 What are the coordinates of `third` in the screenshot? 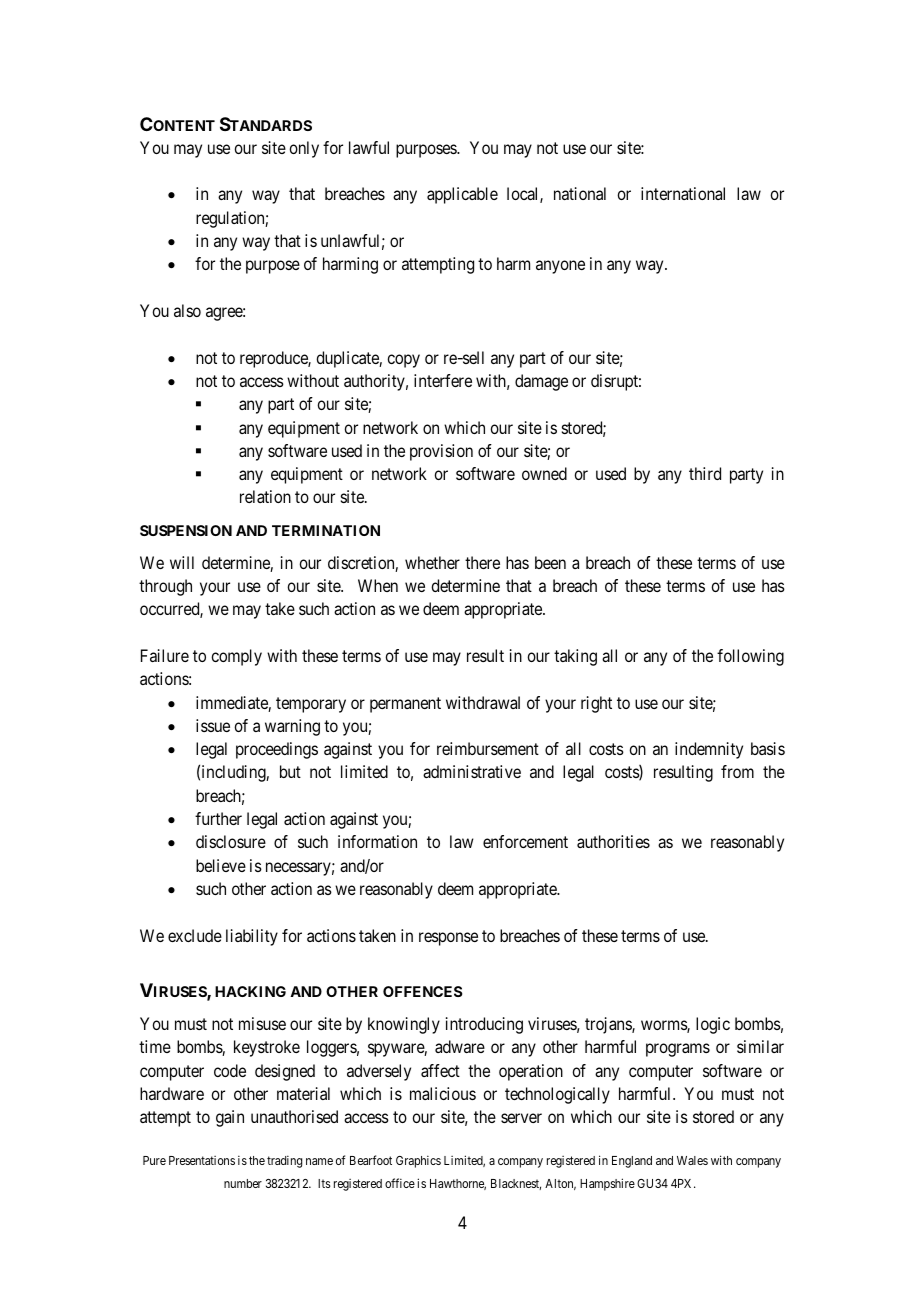 It's located at (705, 473).
